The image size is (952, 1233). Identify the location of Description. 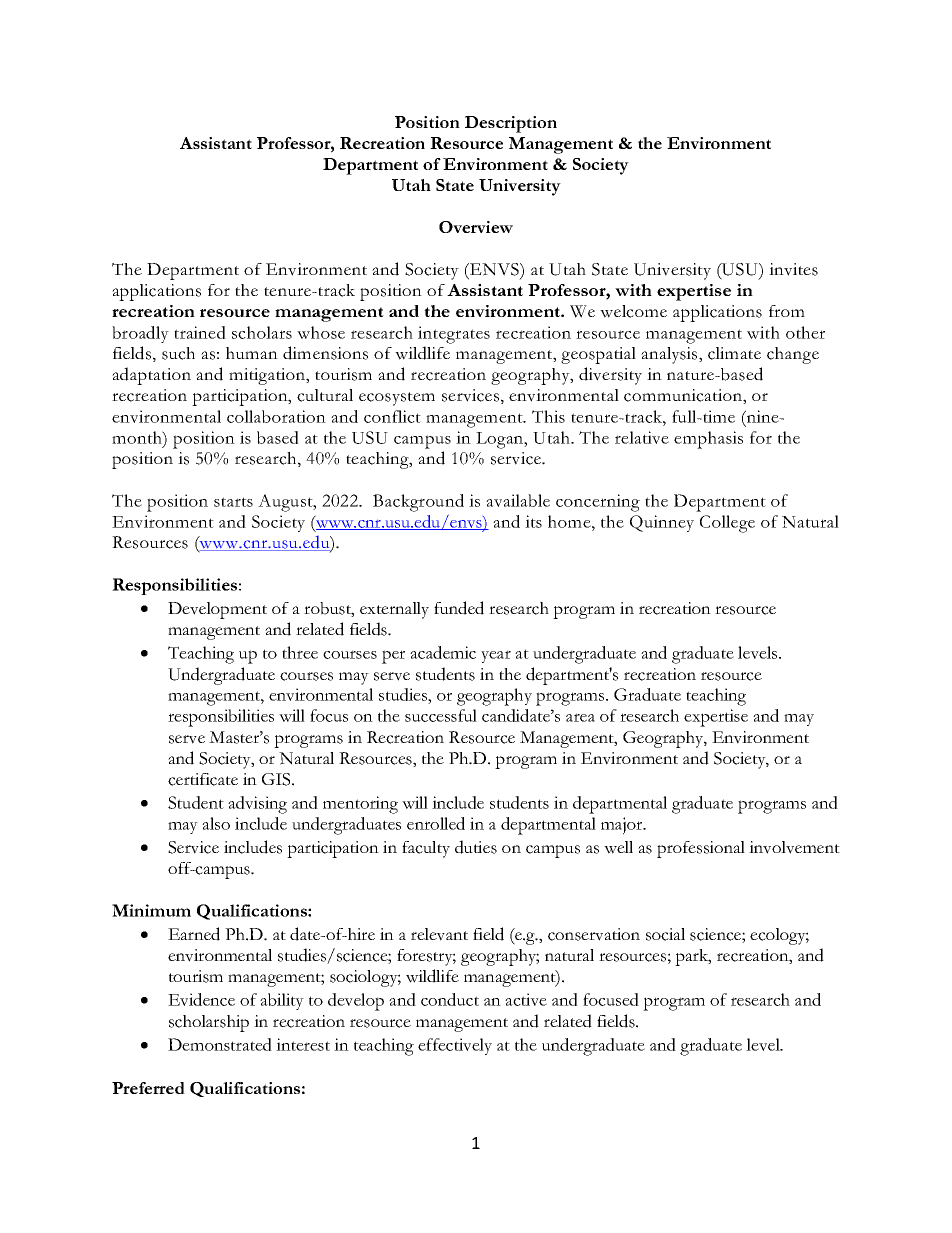
(511, 124).
